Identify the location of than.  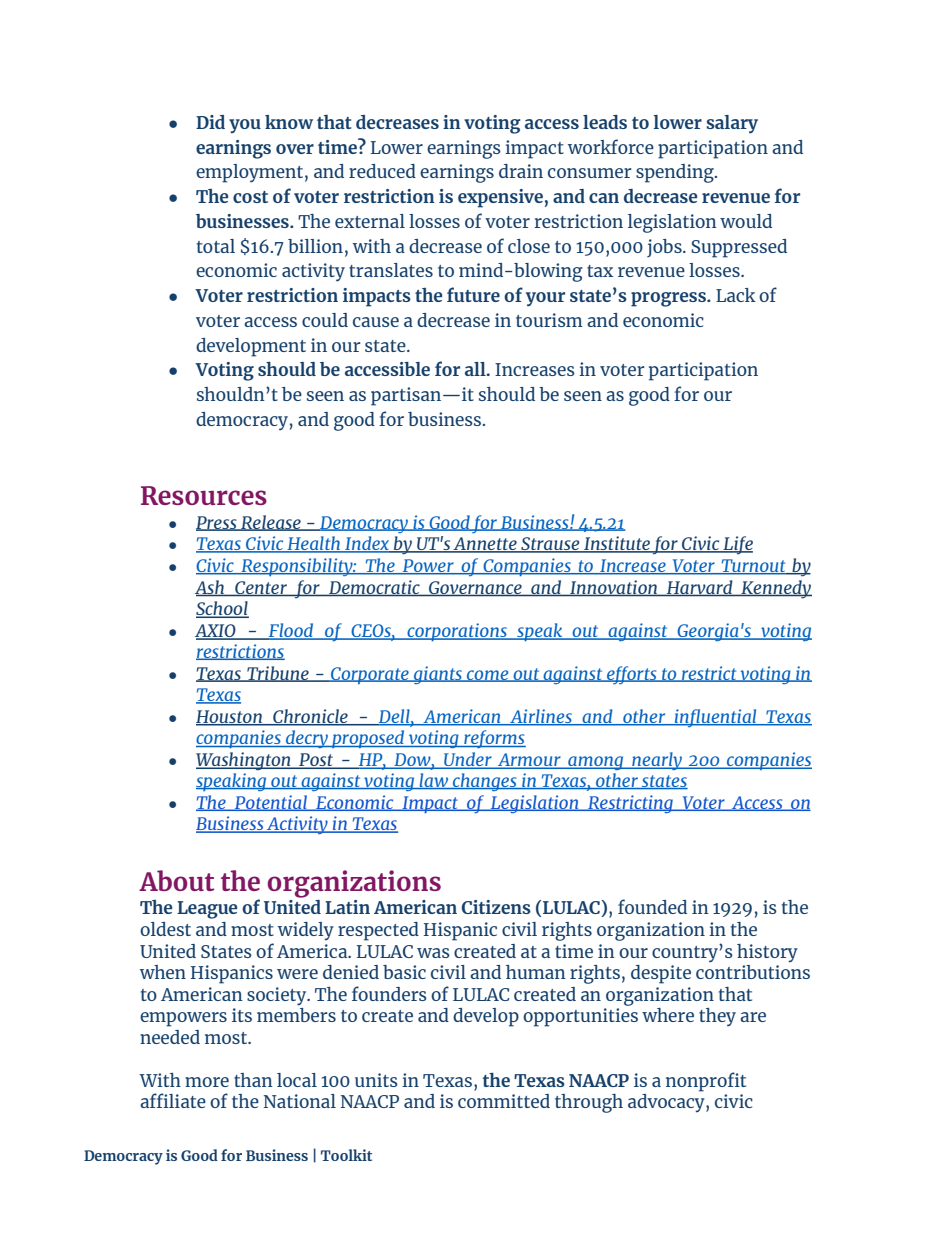
(253, 1080).
